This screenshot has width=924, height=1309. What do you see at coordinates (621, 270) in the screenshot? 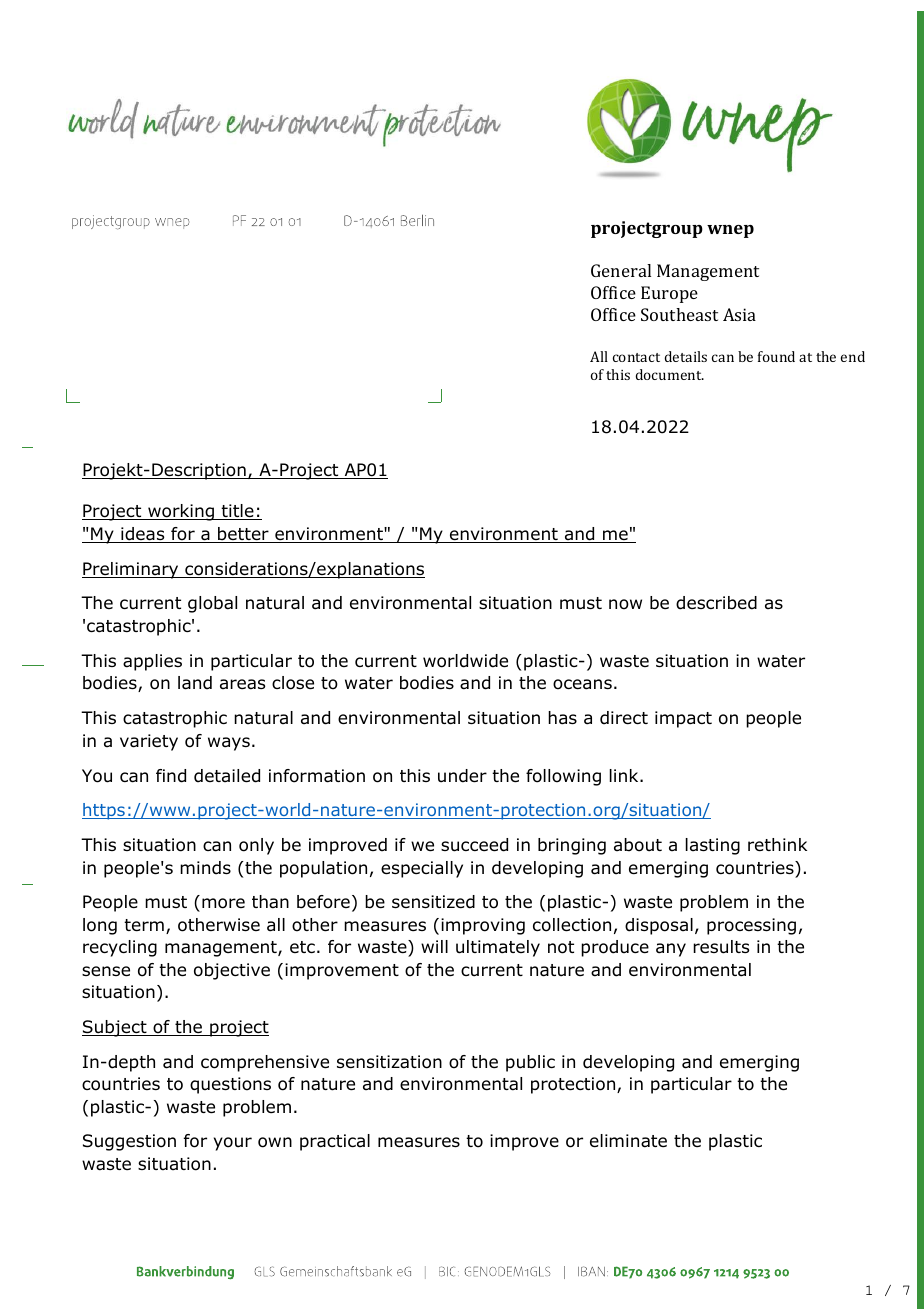
I see `General` at bounding box center [621, 270].
